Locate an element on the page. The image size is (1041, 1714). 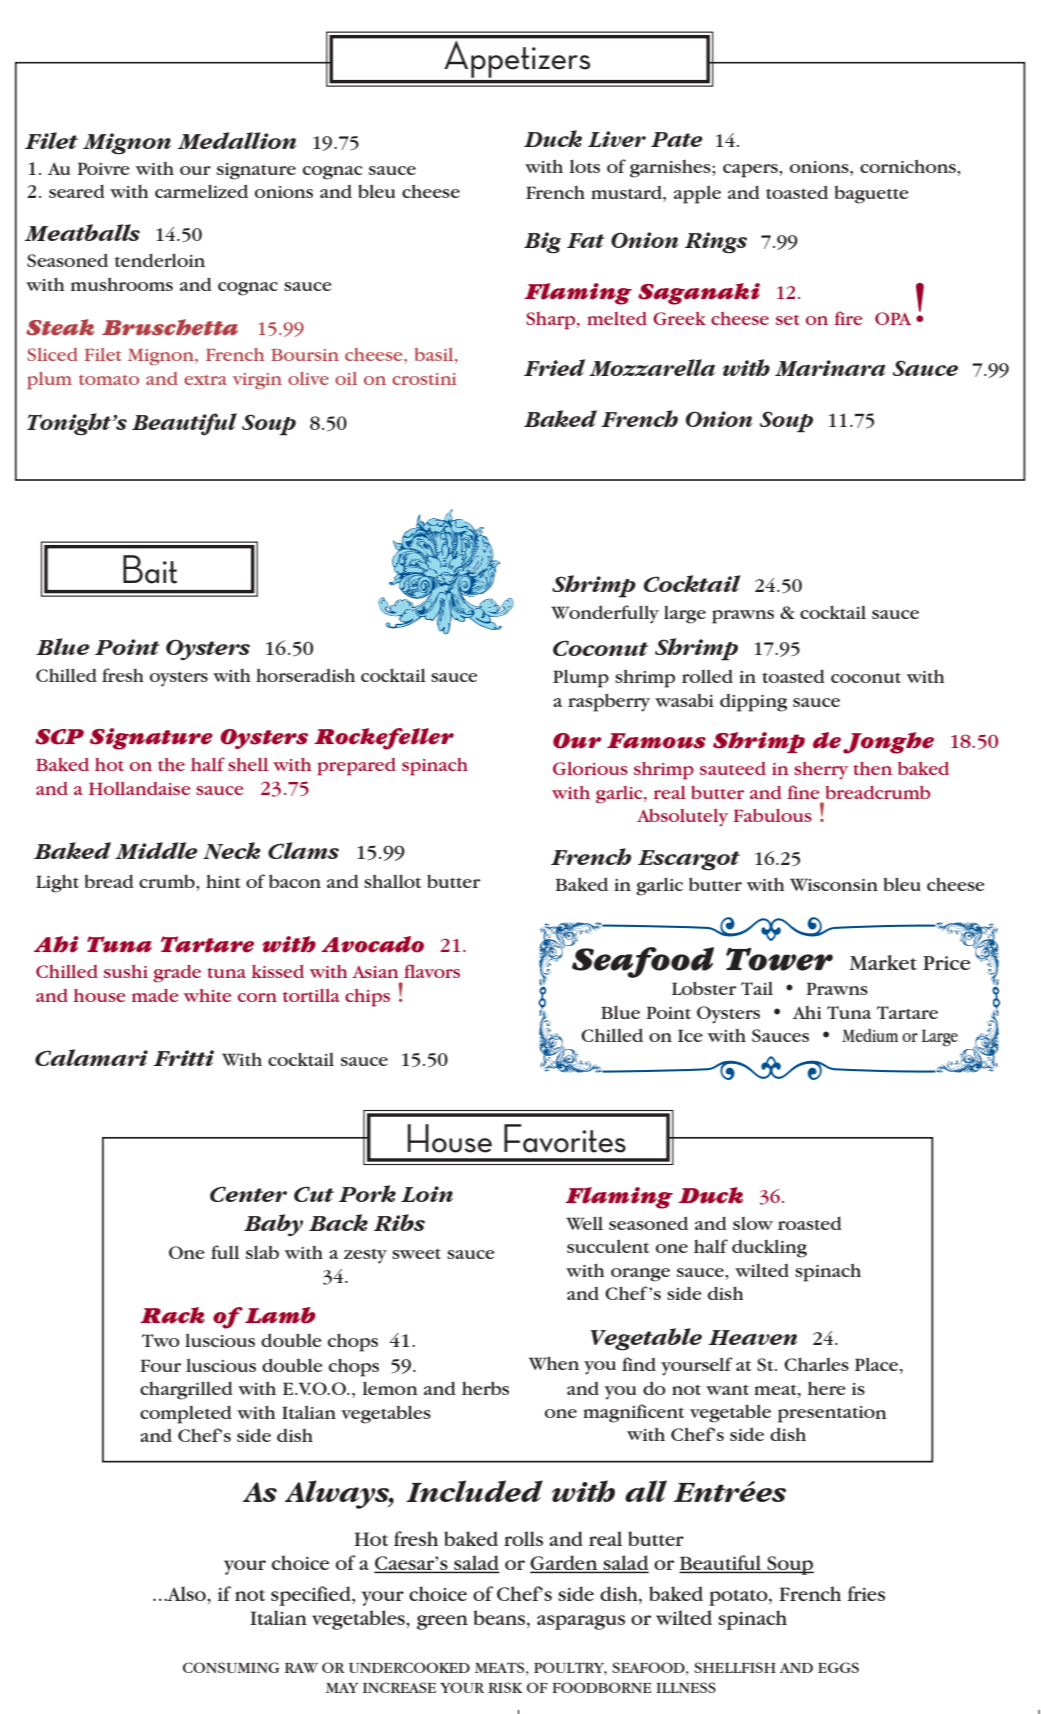
Bait is located at coordinates (150, 569).
